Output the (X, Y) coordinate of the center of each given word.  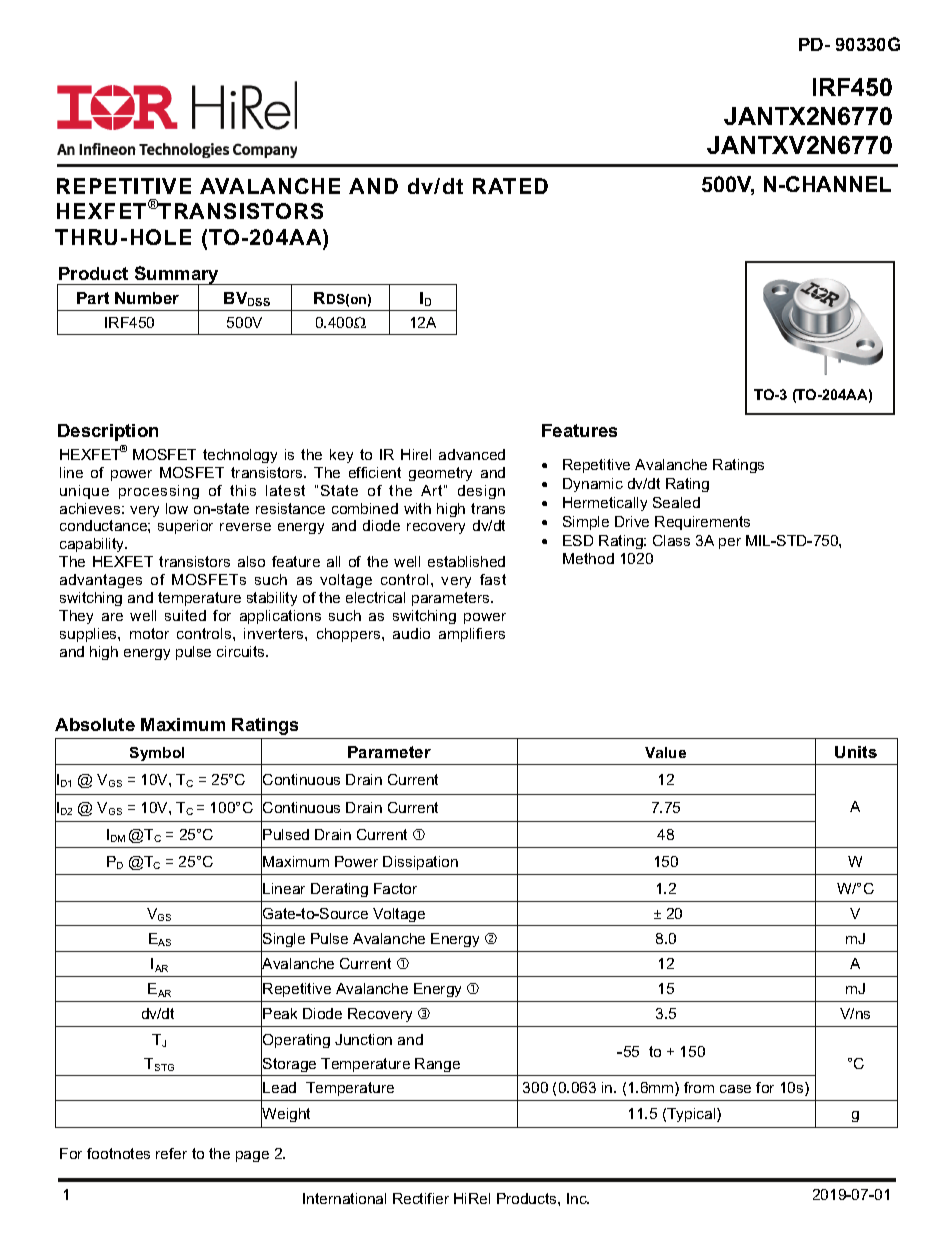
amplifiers (472, 635)
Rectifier (421, 1198)
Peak (280, 1013)
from (699, 1087)
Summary (177, 276)
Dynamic (593, 485)
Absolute (95, 724)
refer (171, 1153)
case (735, 1089)
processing (159, 492)
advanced (472, 454)
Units (856, 752)
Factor (395, 888)
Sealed (676, 502)
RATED (510, 186)
